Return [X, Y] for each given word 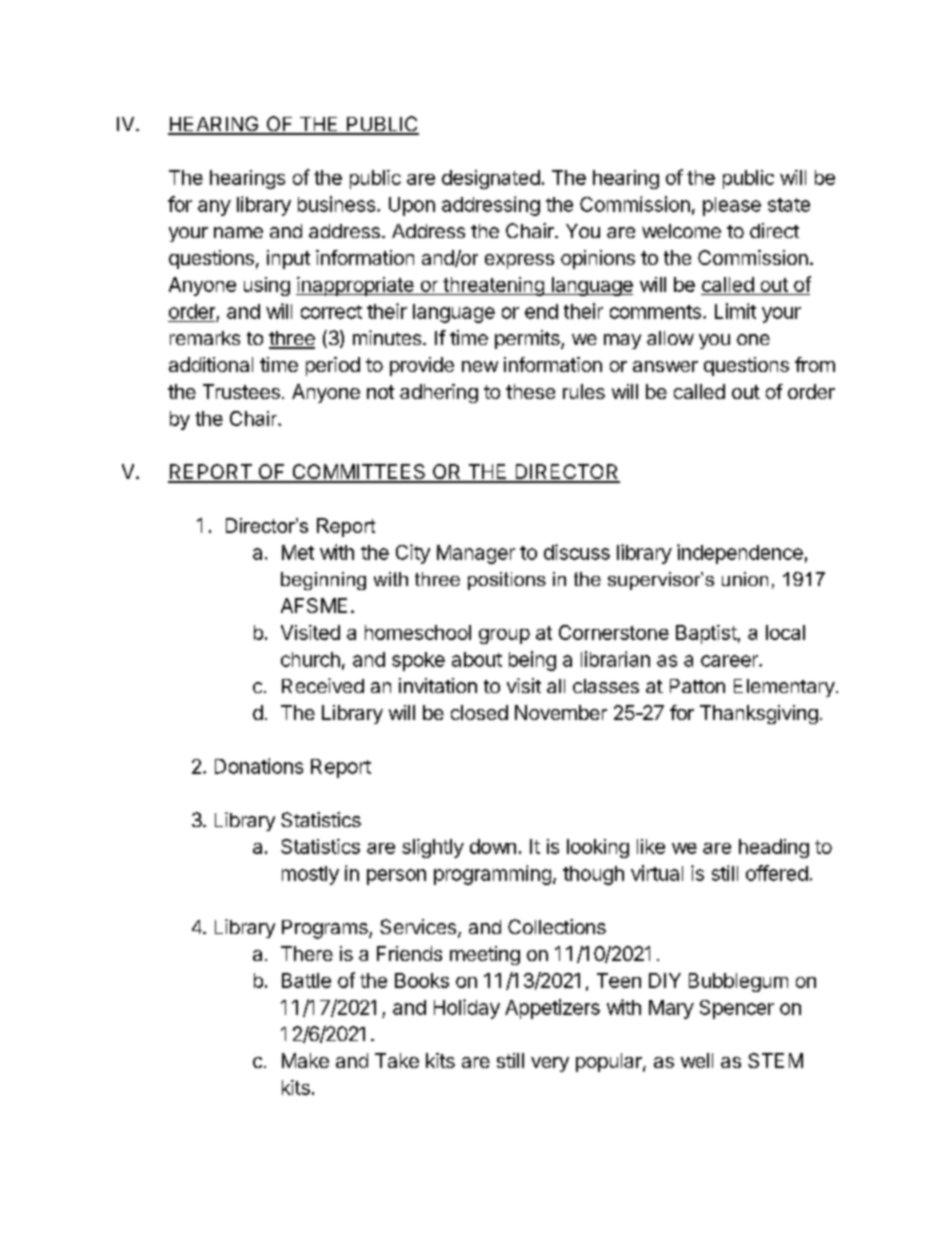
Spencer [737, 1009]
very [550, 1064]
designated [491, 179]
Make [305, 1060]
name [238, 232]
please [732, 206]
